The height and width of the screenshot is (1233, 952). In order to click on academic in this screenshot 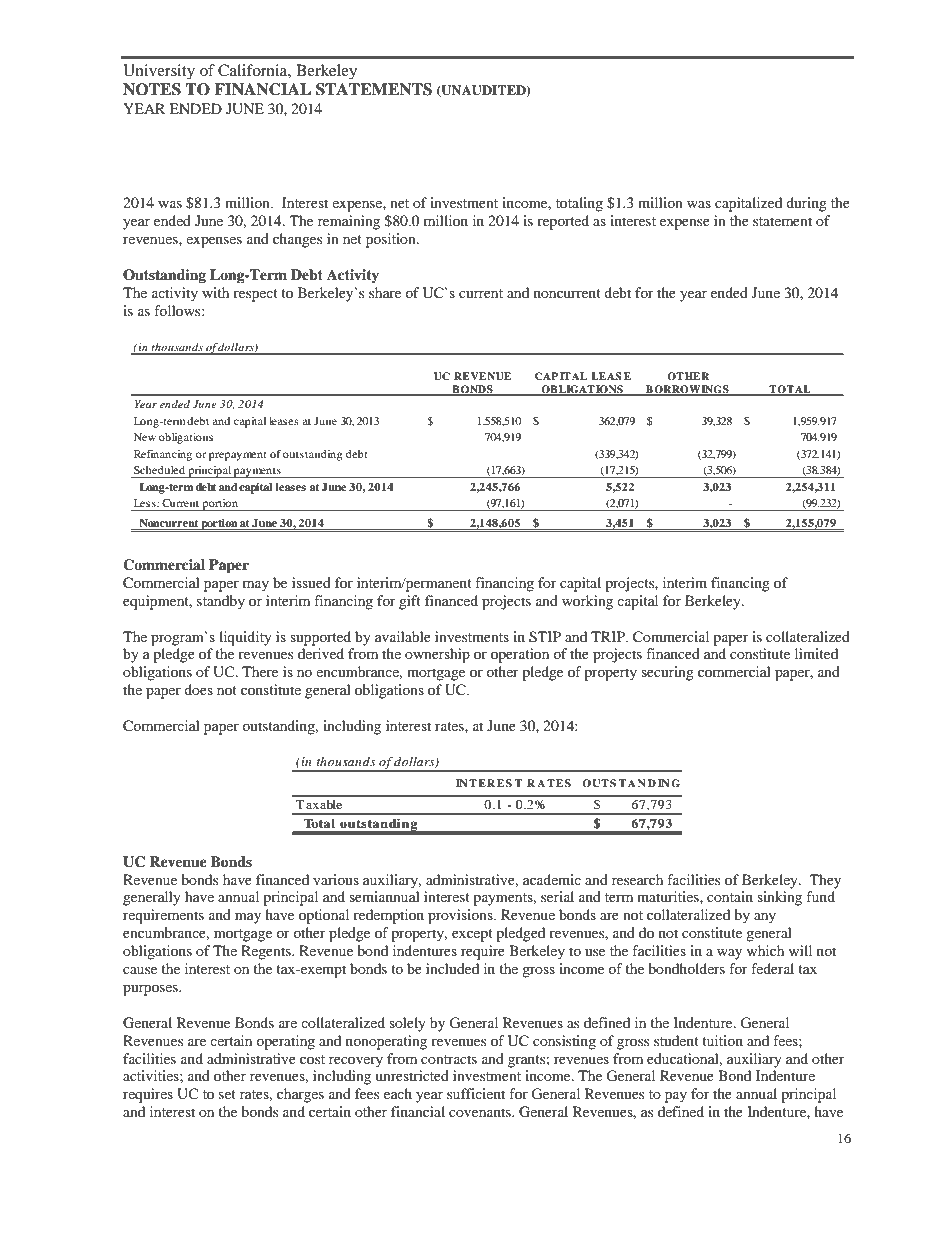, I will do `click(552, 879)`.
